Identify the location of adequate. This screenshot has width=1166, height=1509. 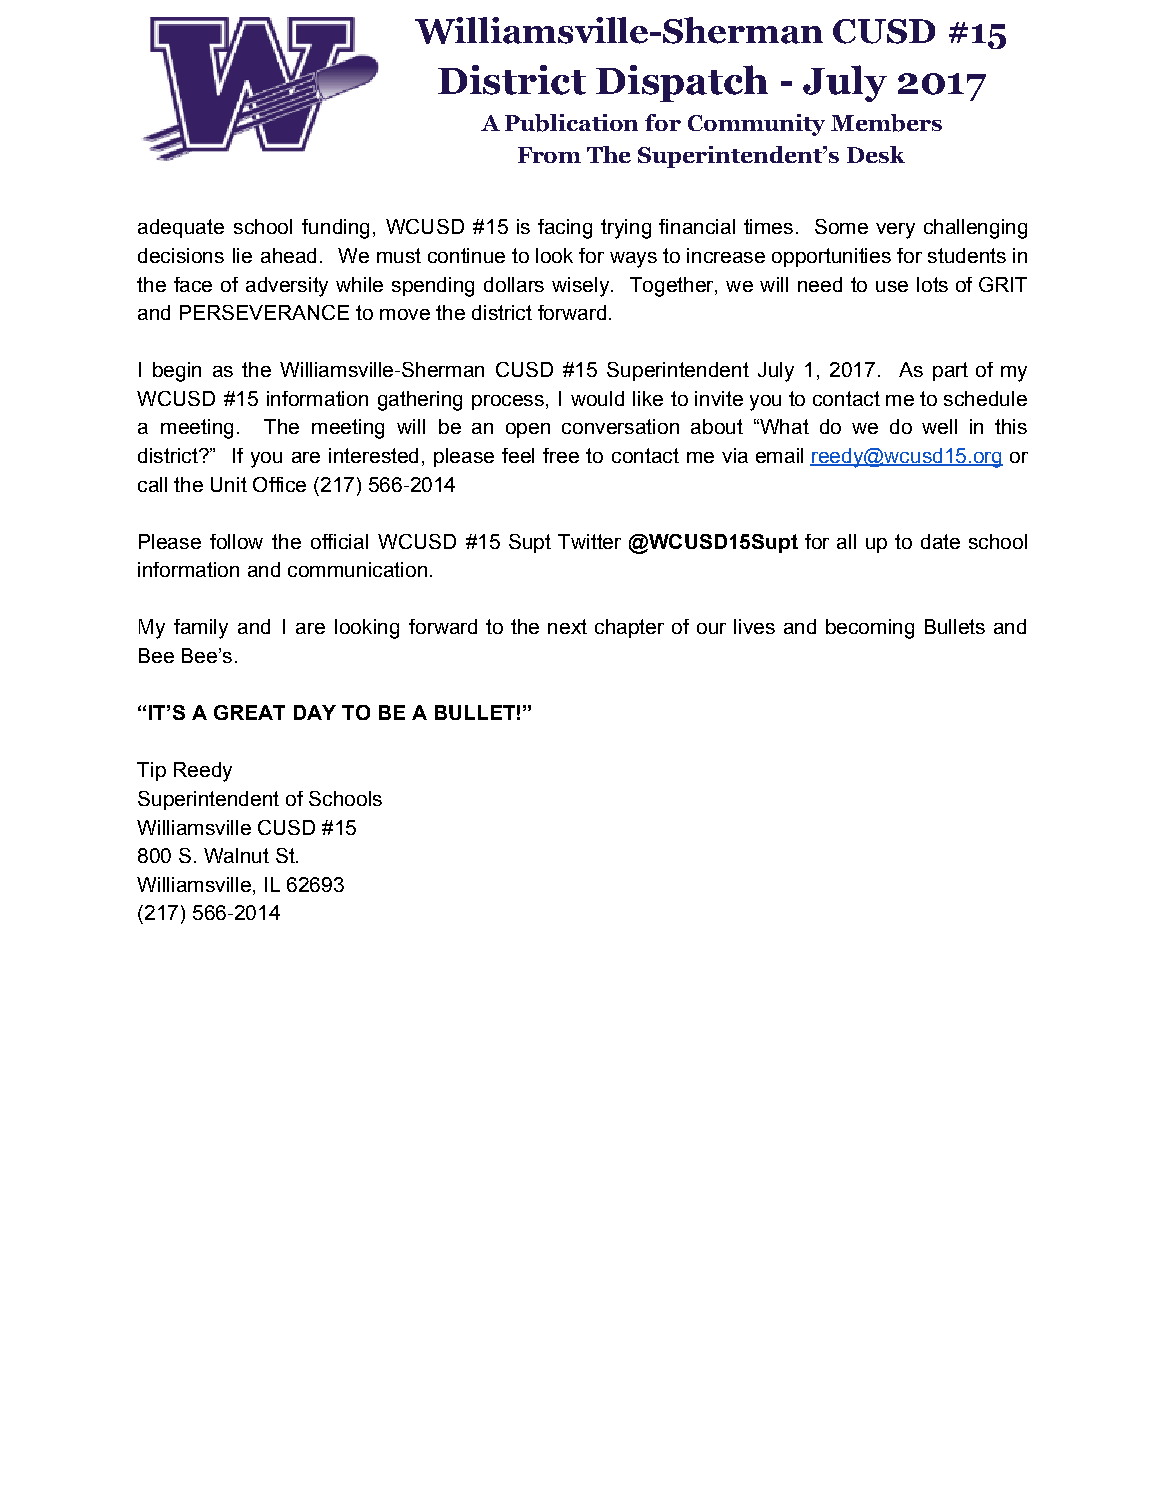
(181, 228).
